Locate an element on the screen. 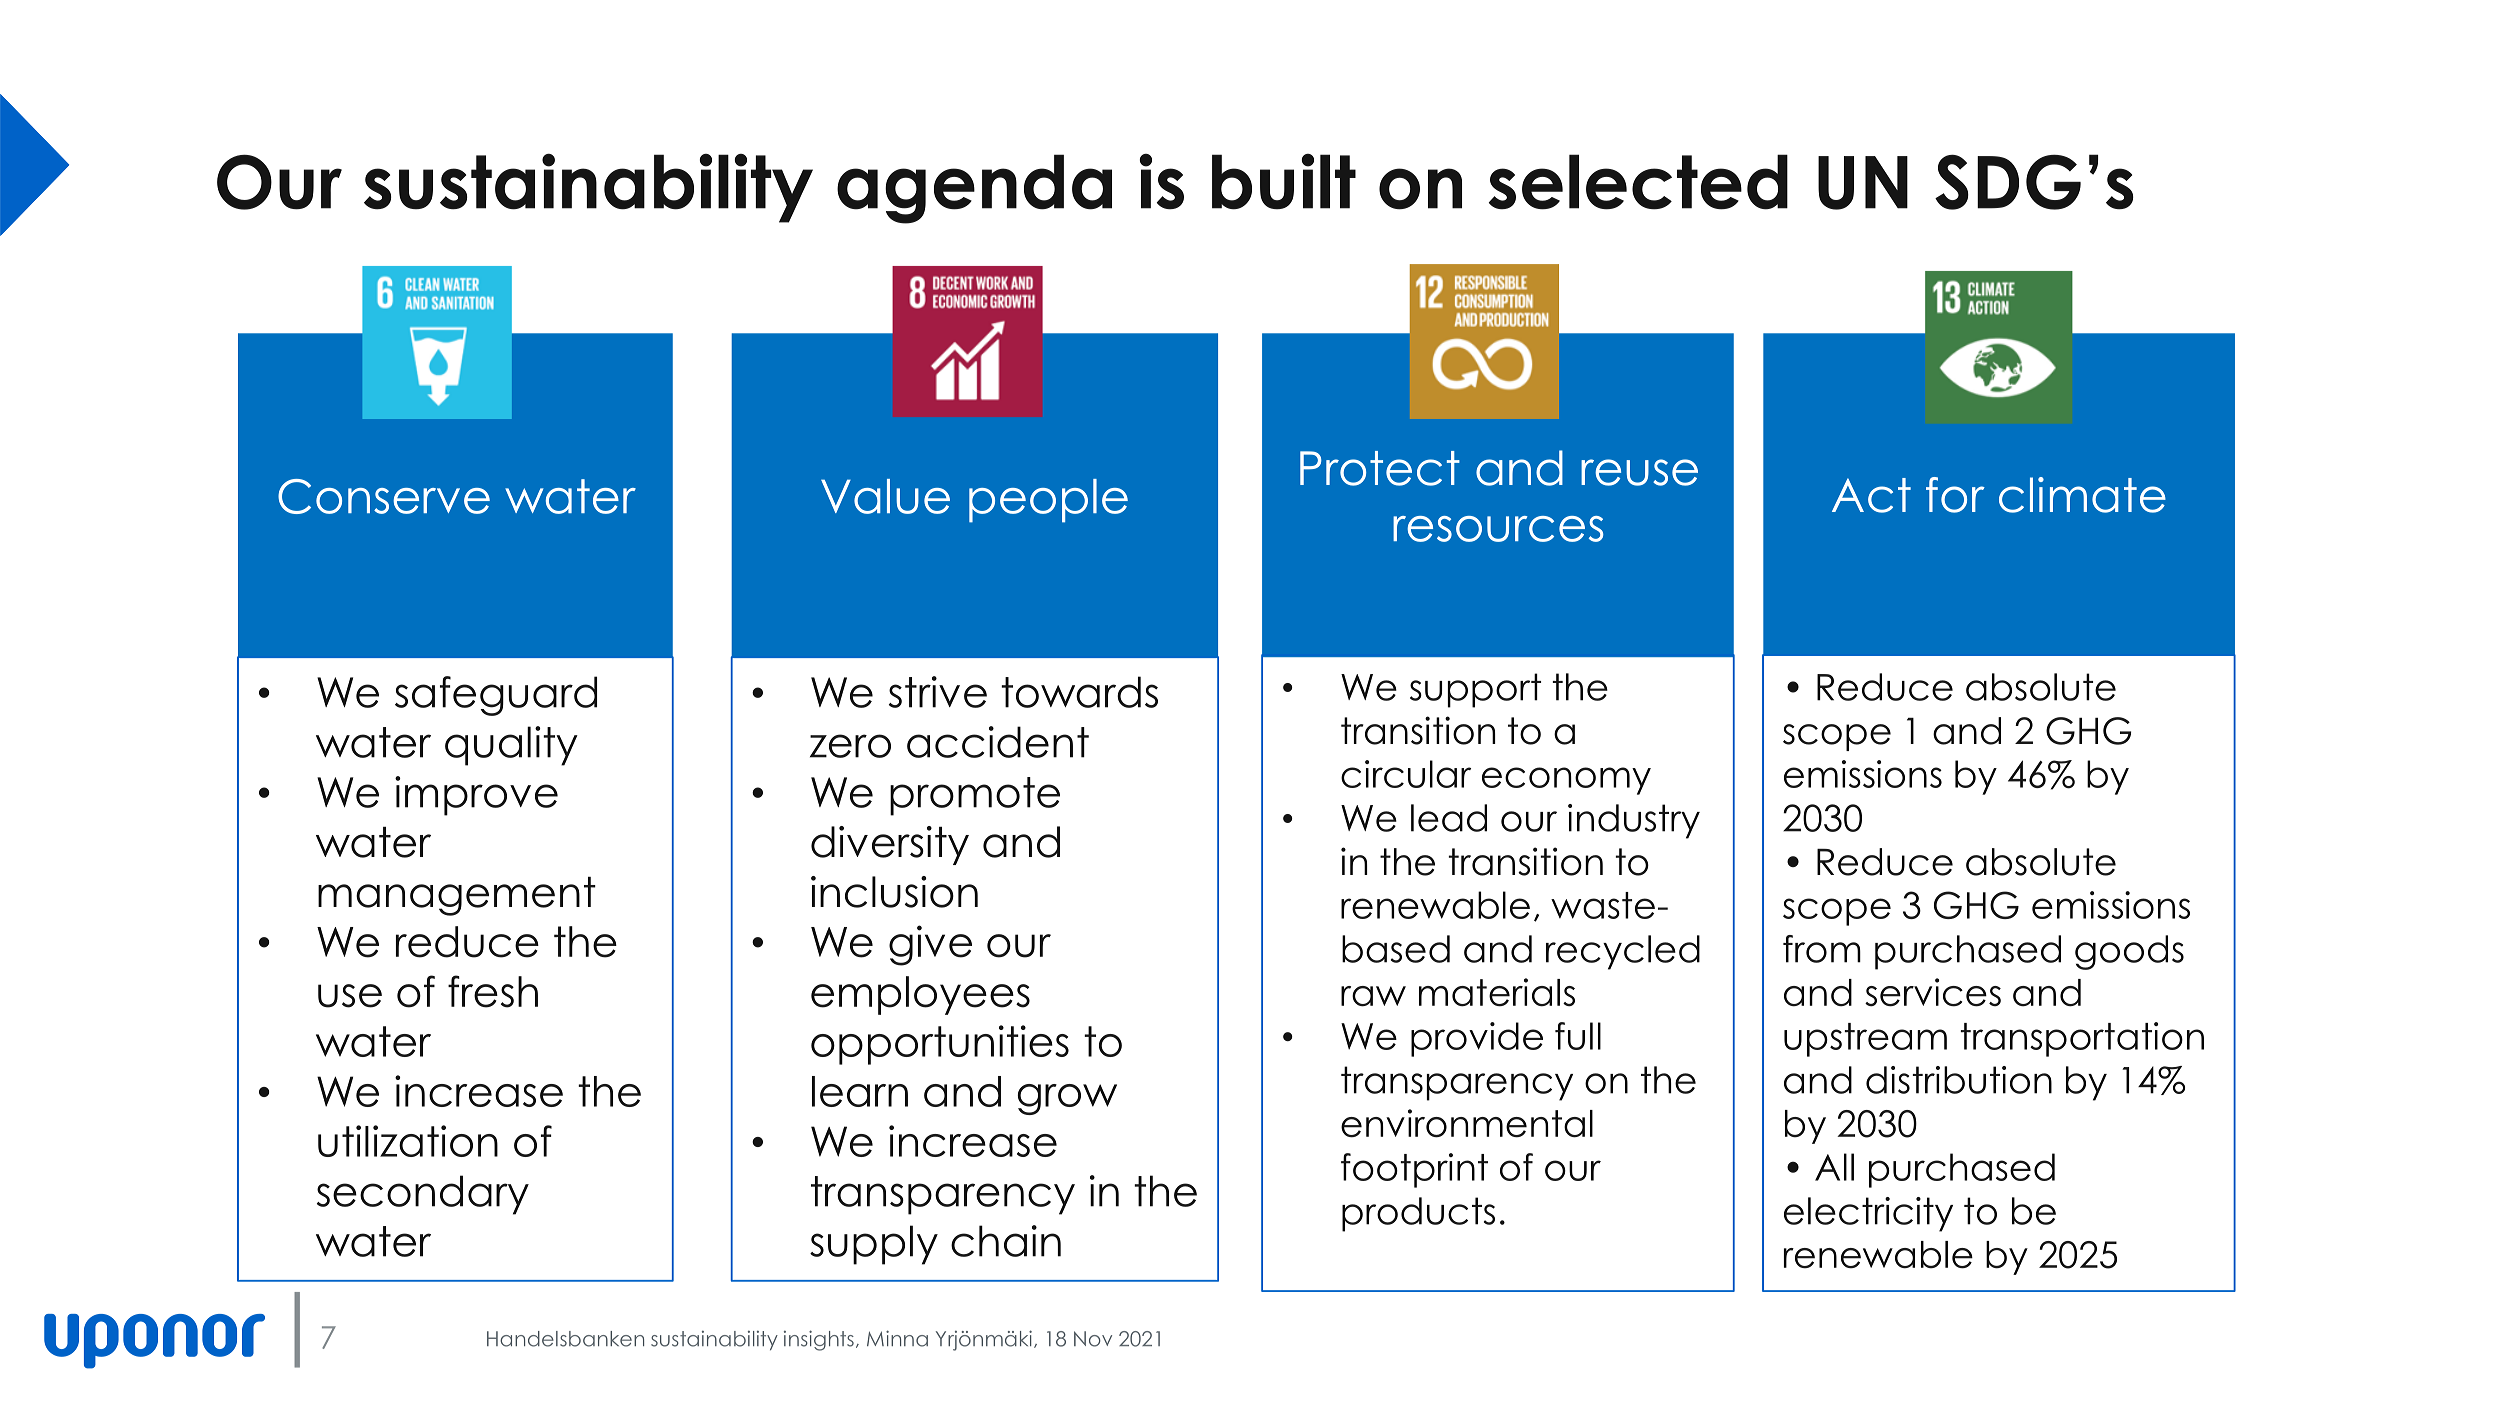 Image resolution: width=2495 pixels, height=1403 pixels. selected is located at coordinates (1638, 182).
